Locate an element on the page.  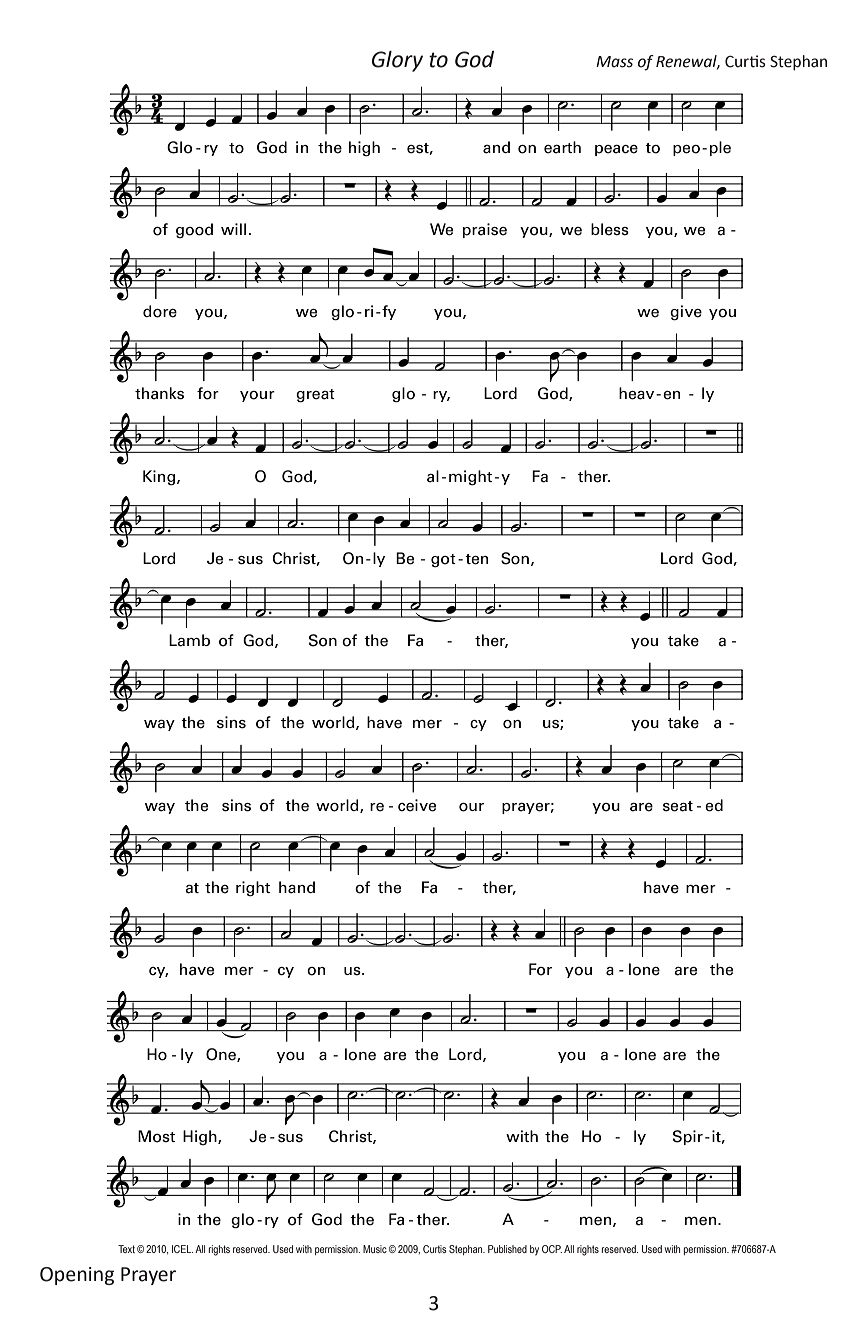
praise is located at coordinates (485, 230).
